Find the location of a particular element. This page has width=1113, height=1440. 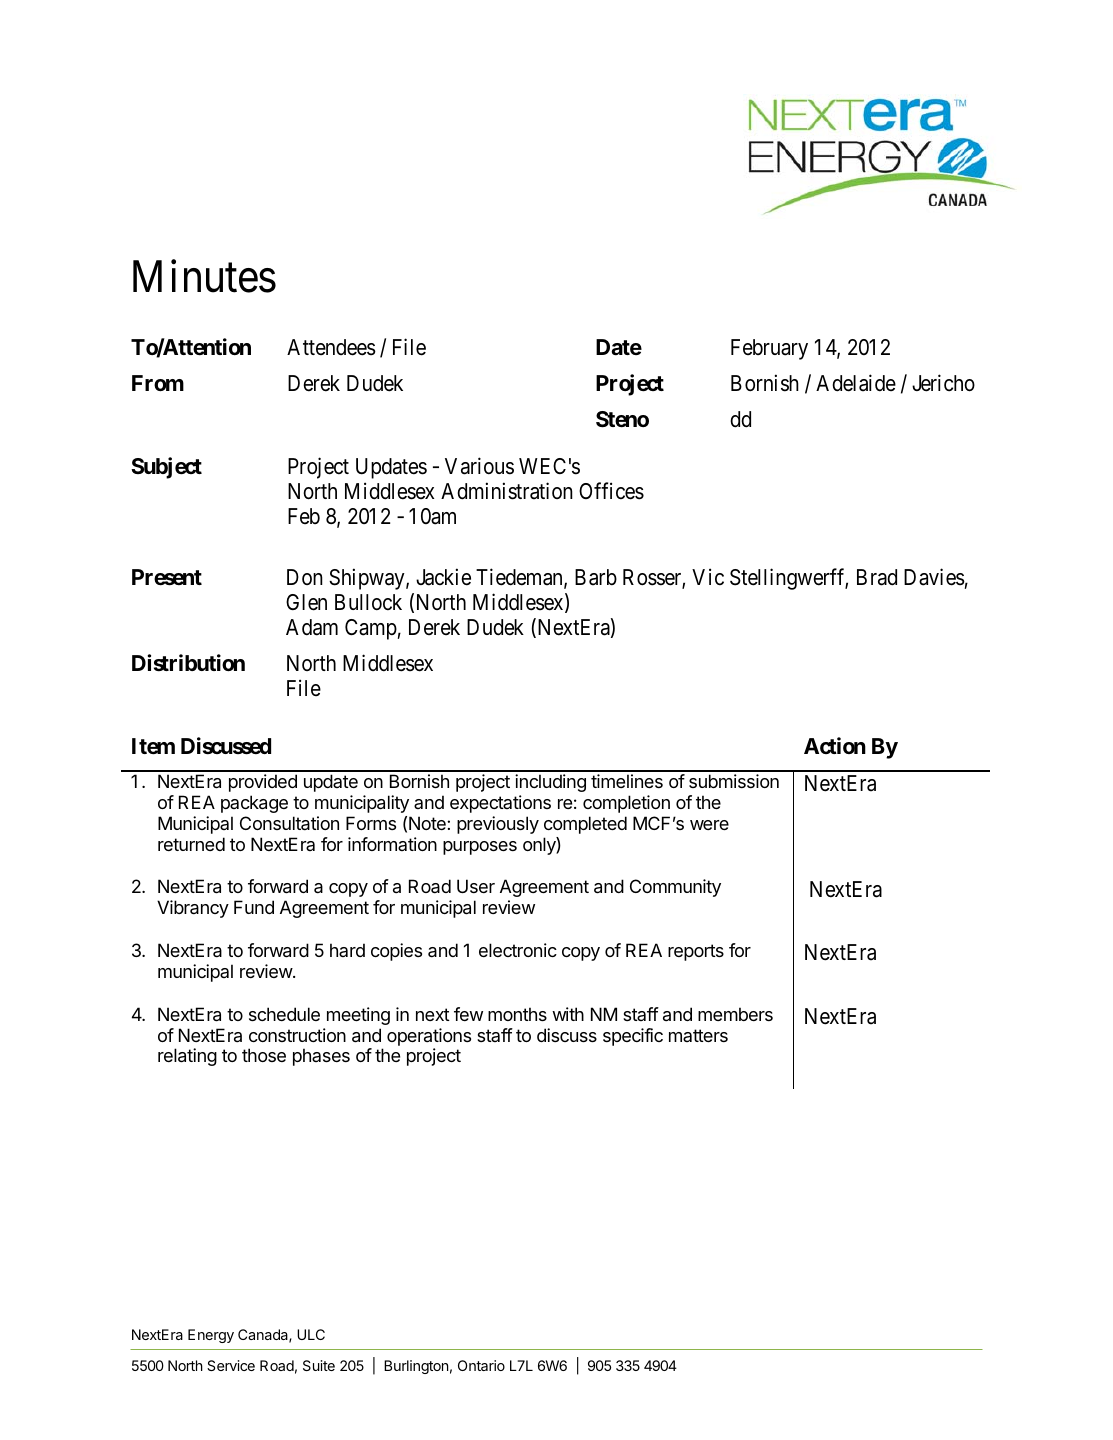

Energy is located at coordinates (211, 1336).
